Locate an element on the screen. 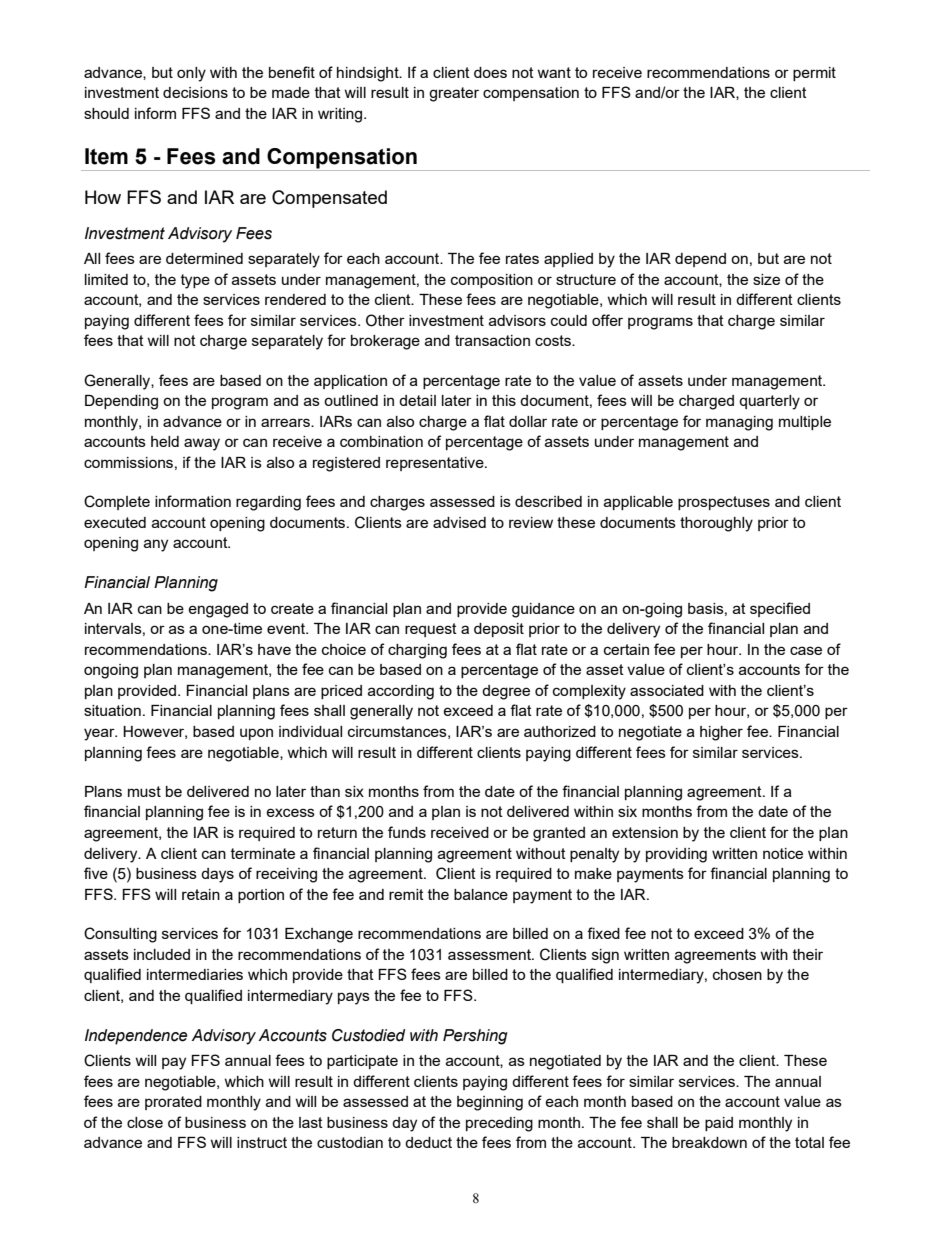 This screenshot has height=1233, width=952. thoroughly is located at coordinates (716, 524).
